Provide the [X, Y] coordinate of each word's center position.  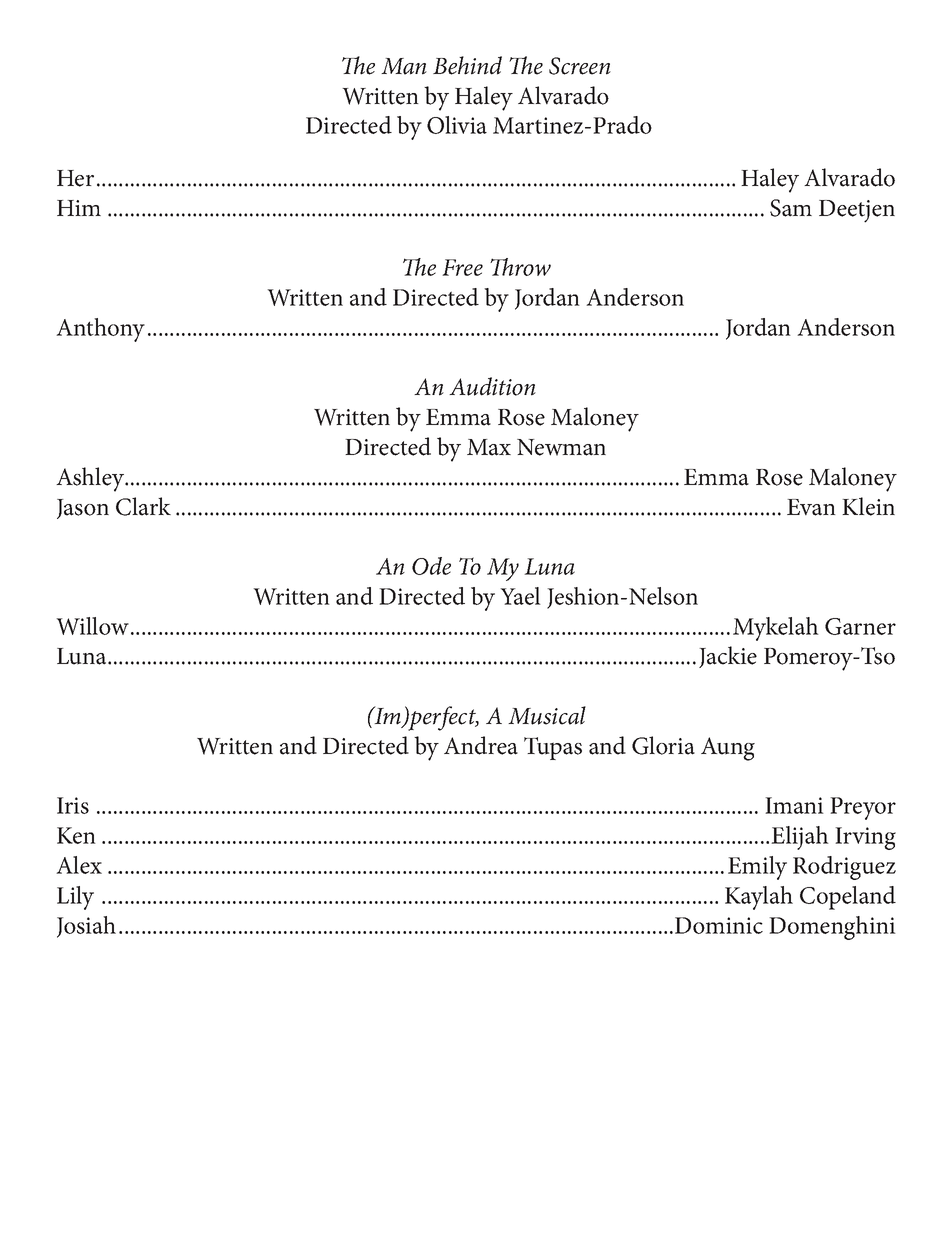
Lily [75, 898]
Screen [580, 66]
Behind [467, 65]
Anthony [100, 330]
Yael [520, 596]
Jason [83, 509]
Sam [791, 208]
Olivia [457, 125]
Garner [860, 626]
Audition [492, 386]
